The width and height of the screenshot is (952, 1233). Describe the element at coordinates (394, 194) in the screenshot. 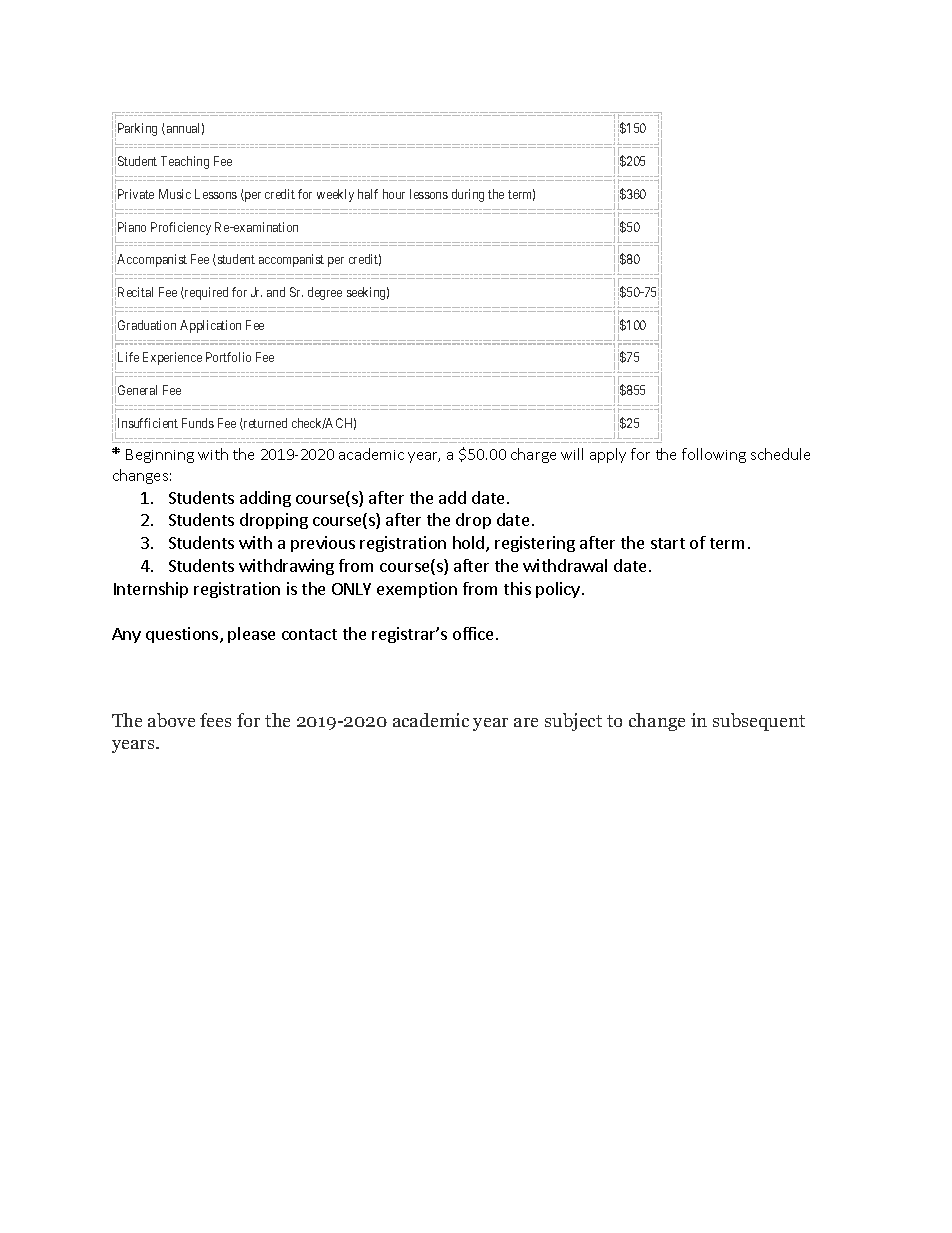

I see `hour` at that location.
